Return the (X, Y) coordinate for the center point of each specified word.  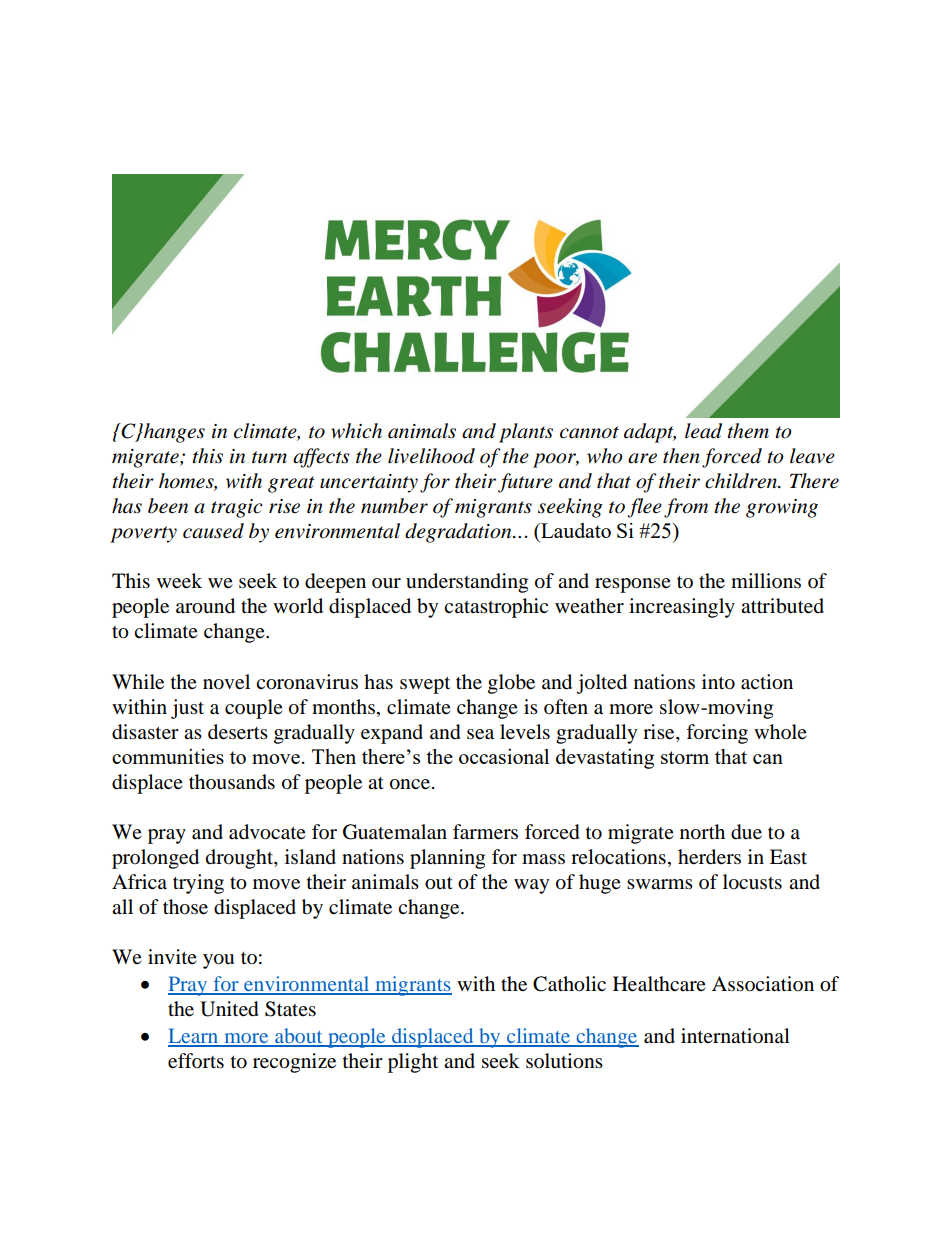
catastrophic (496, 608)
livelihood (431, 456)
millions (766, 580)
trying (198, 884)
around (205, 606)
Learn (194, 1037)
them (748, 431)
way (531, 886)
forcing (717, 734)
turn (269, 457)
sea (480, 734)
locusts (752, 882)
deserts (238, 732)
